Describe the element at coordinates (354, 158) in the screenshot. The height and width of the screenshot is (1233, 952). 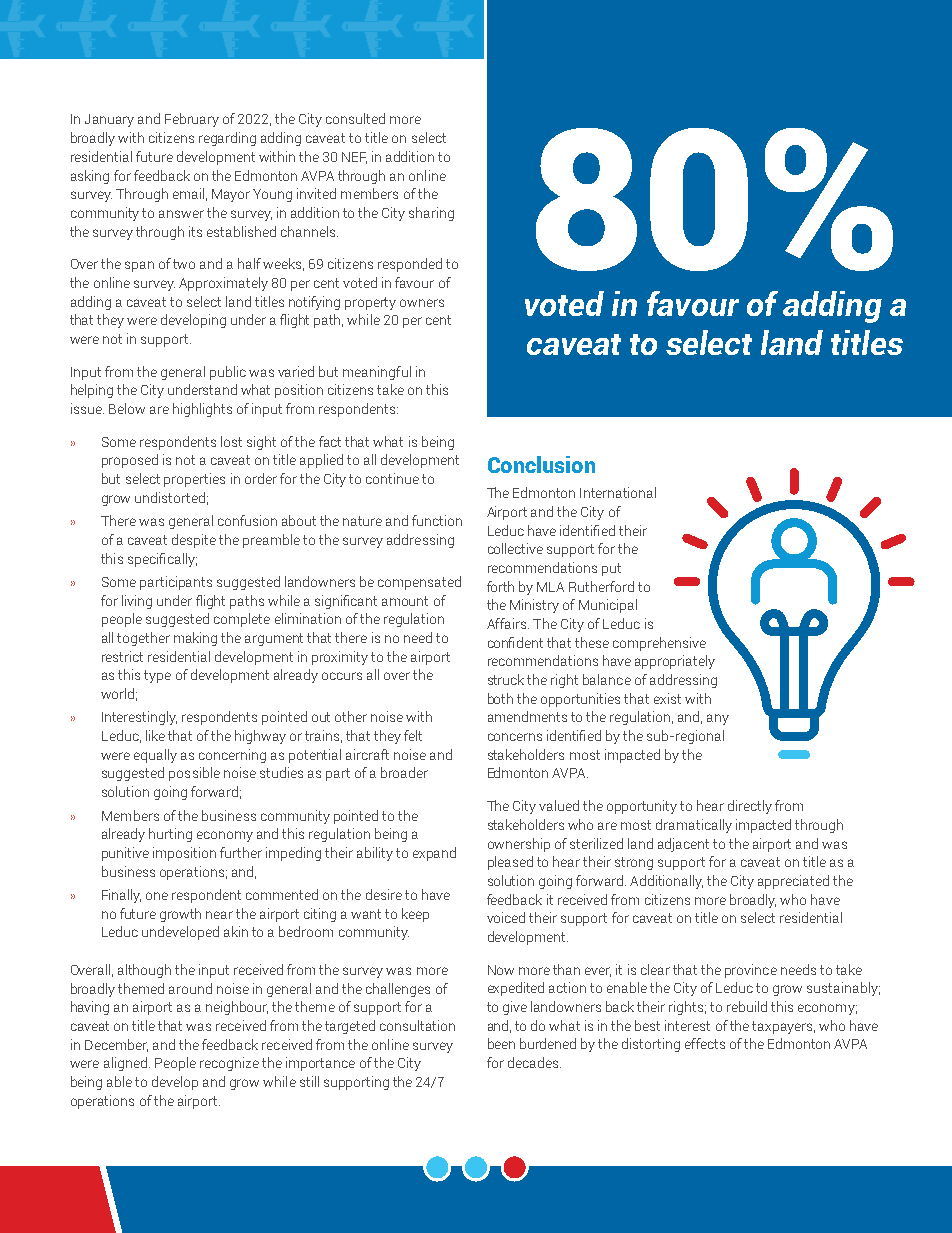
I see `NEF` at that location.
